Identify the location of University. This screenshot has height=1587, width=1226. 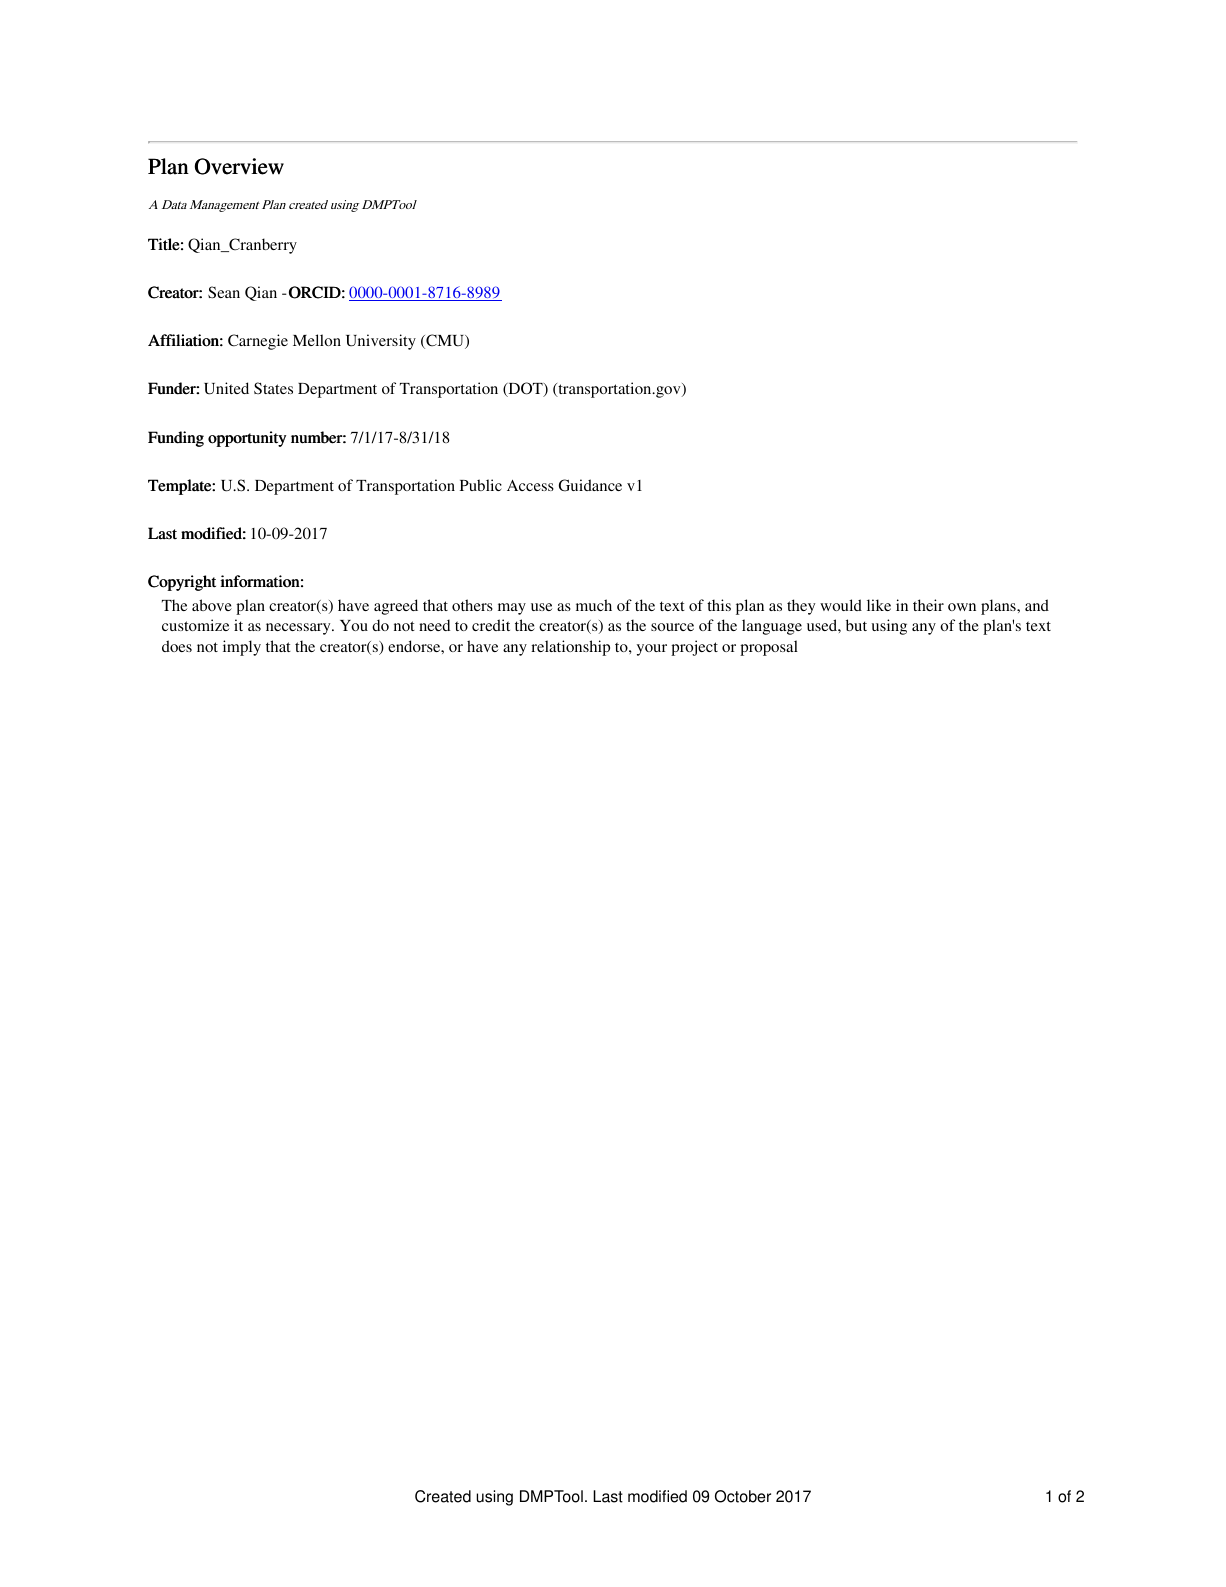
(381, 342).
